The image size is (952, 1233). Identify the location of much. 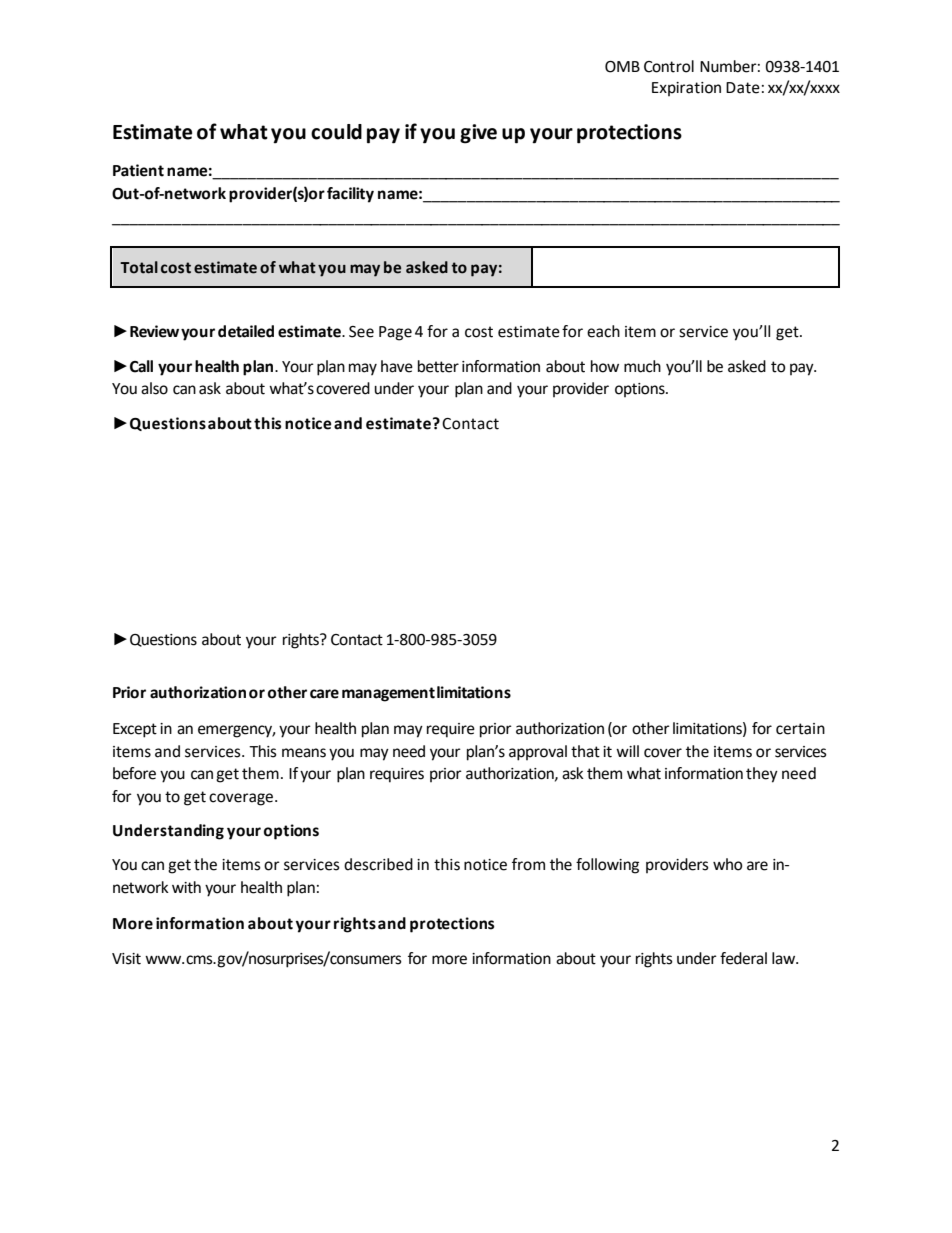
(642, 366).
